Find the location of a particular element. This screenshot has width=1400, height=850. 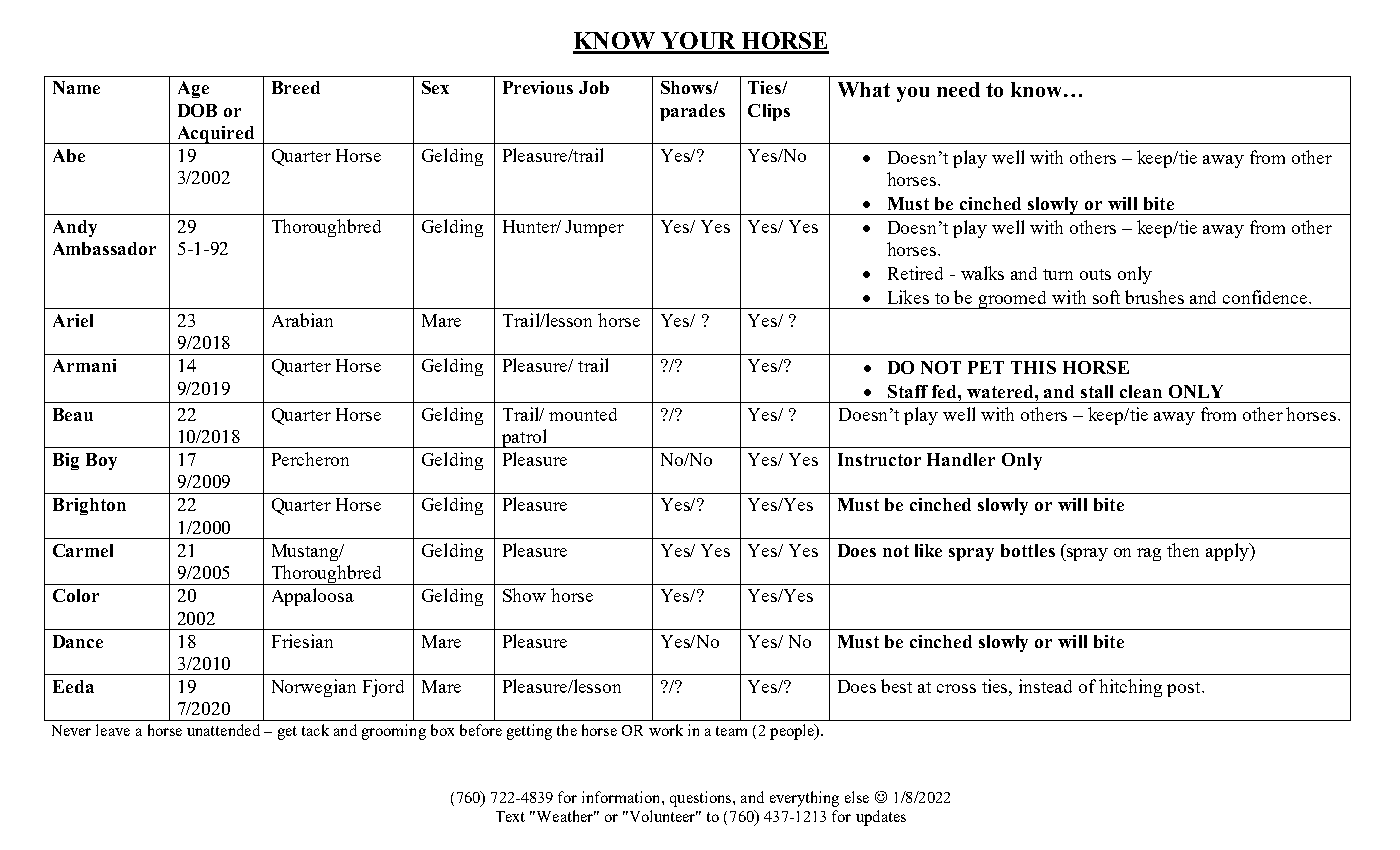

rag is located at coordinates (1149, 554).
